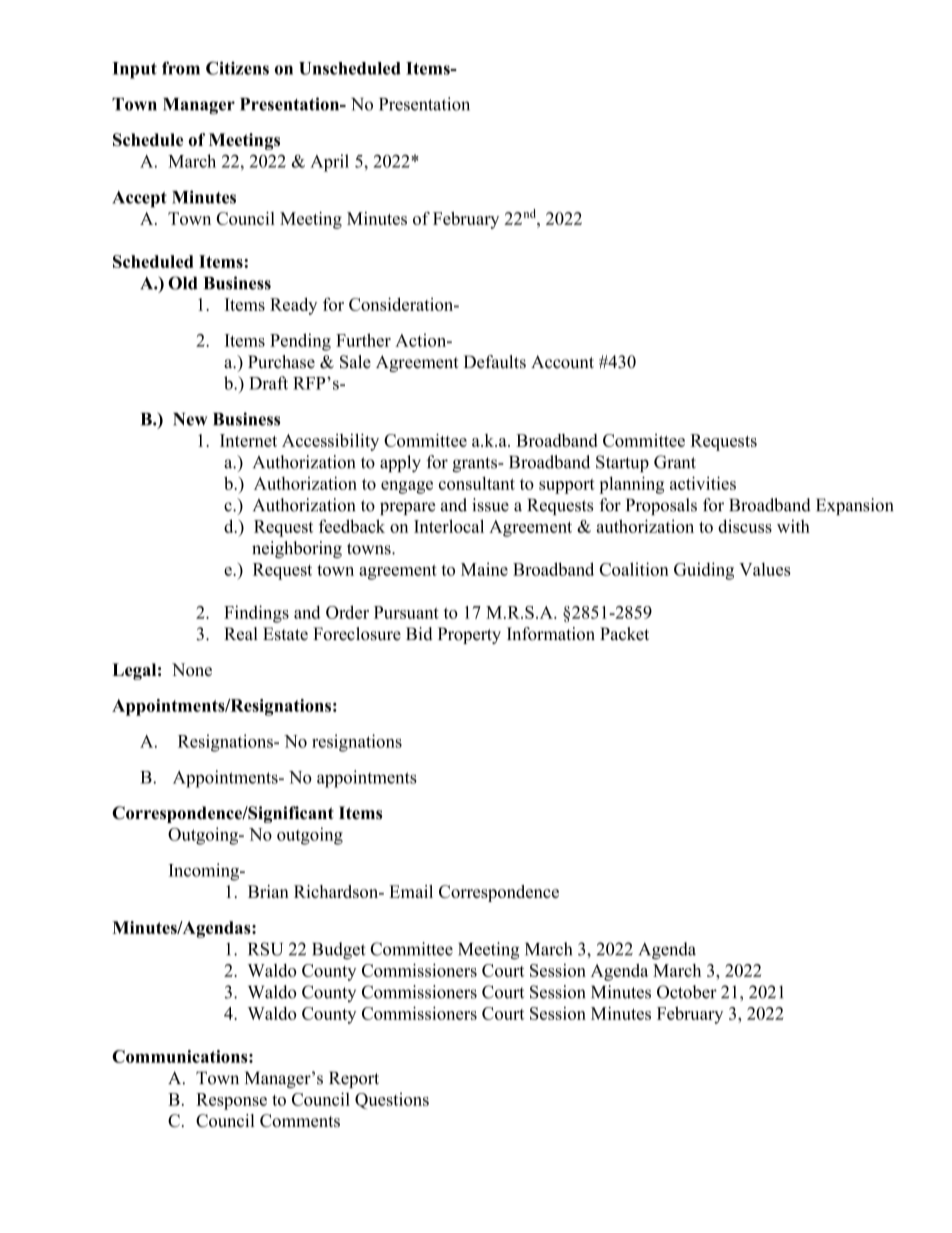 The image size is (952, 1233). Describe the element at coordinates (231, 1101) in the screenshot. I see `Response` at that location.
